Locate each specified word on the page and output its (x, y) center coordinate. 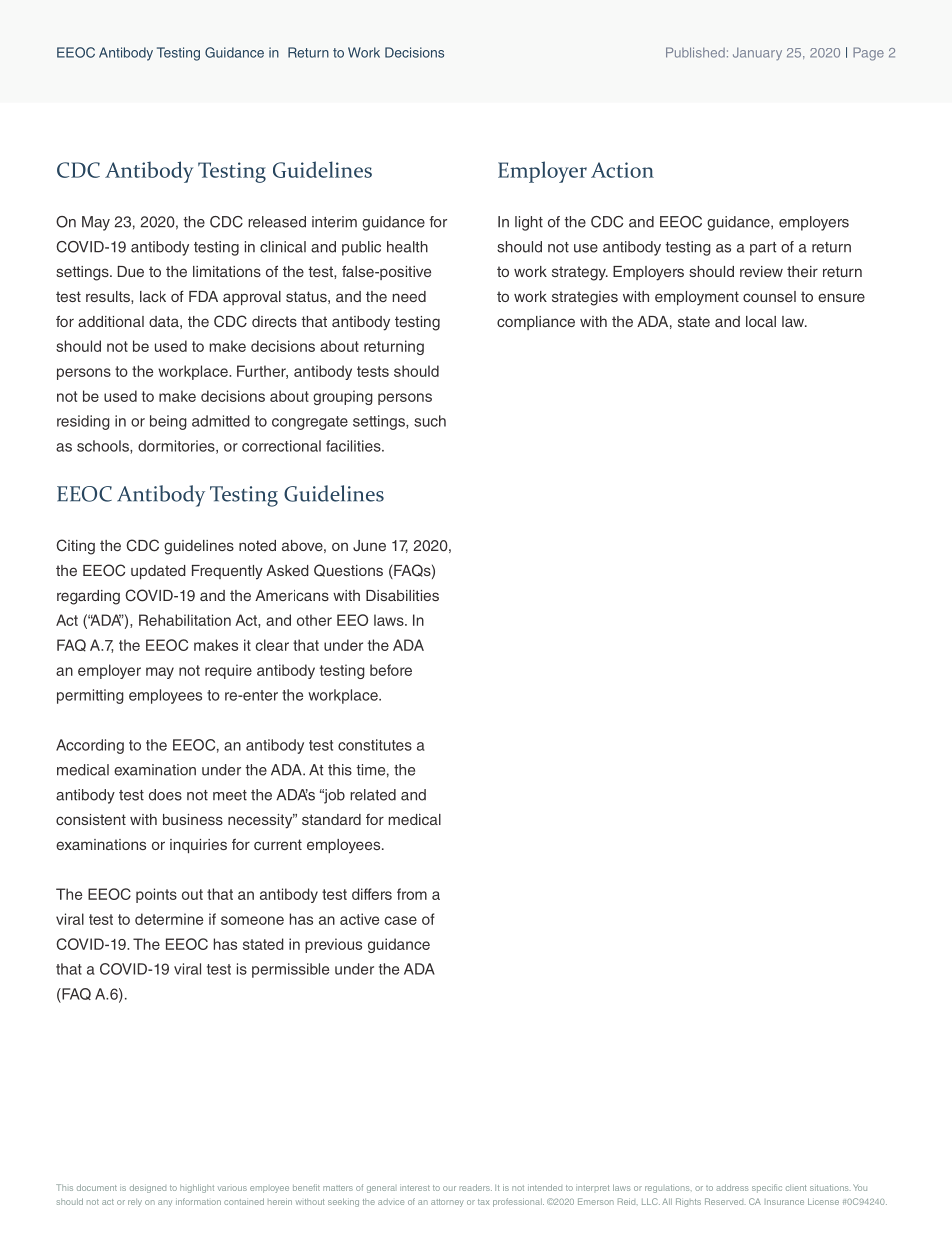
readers (475, 1187)
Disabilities (402, 595)
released (277, 222)
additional (111, 321)
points (156, 895)
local (761, 321)
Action (622, 170)
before (391, 670)
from (412, 894)
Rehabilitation (185, 620)
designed (148, 1188)
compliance (536, 323)
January (757, 53)
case (401, 920)
